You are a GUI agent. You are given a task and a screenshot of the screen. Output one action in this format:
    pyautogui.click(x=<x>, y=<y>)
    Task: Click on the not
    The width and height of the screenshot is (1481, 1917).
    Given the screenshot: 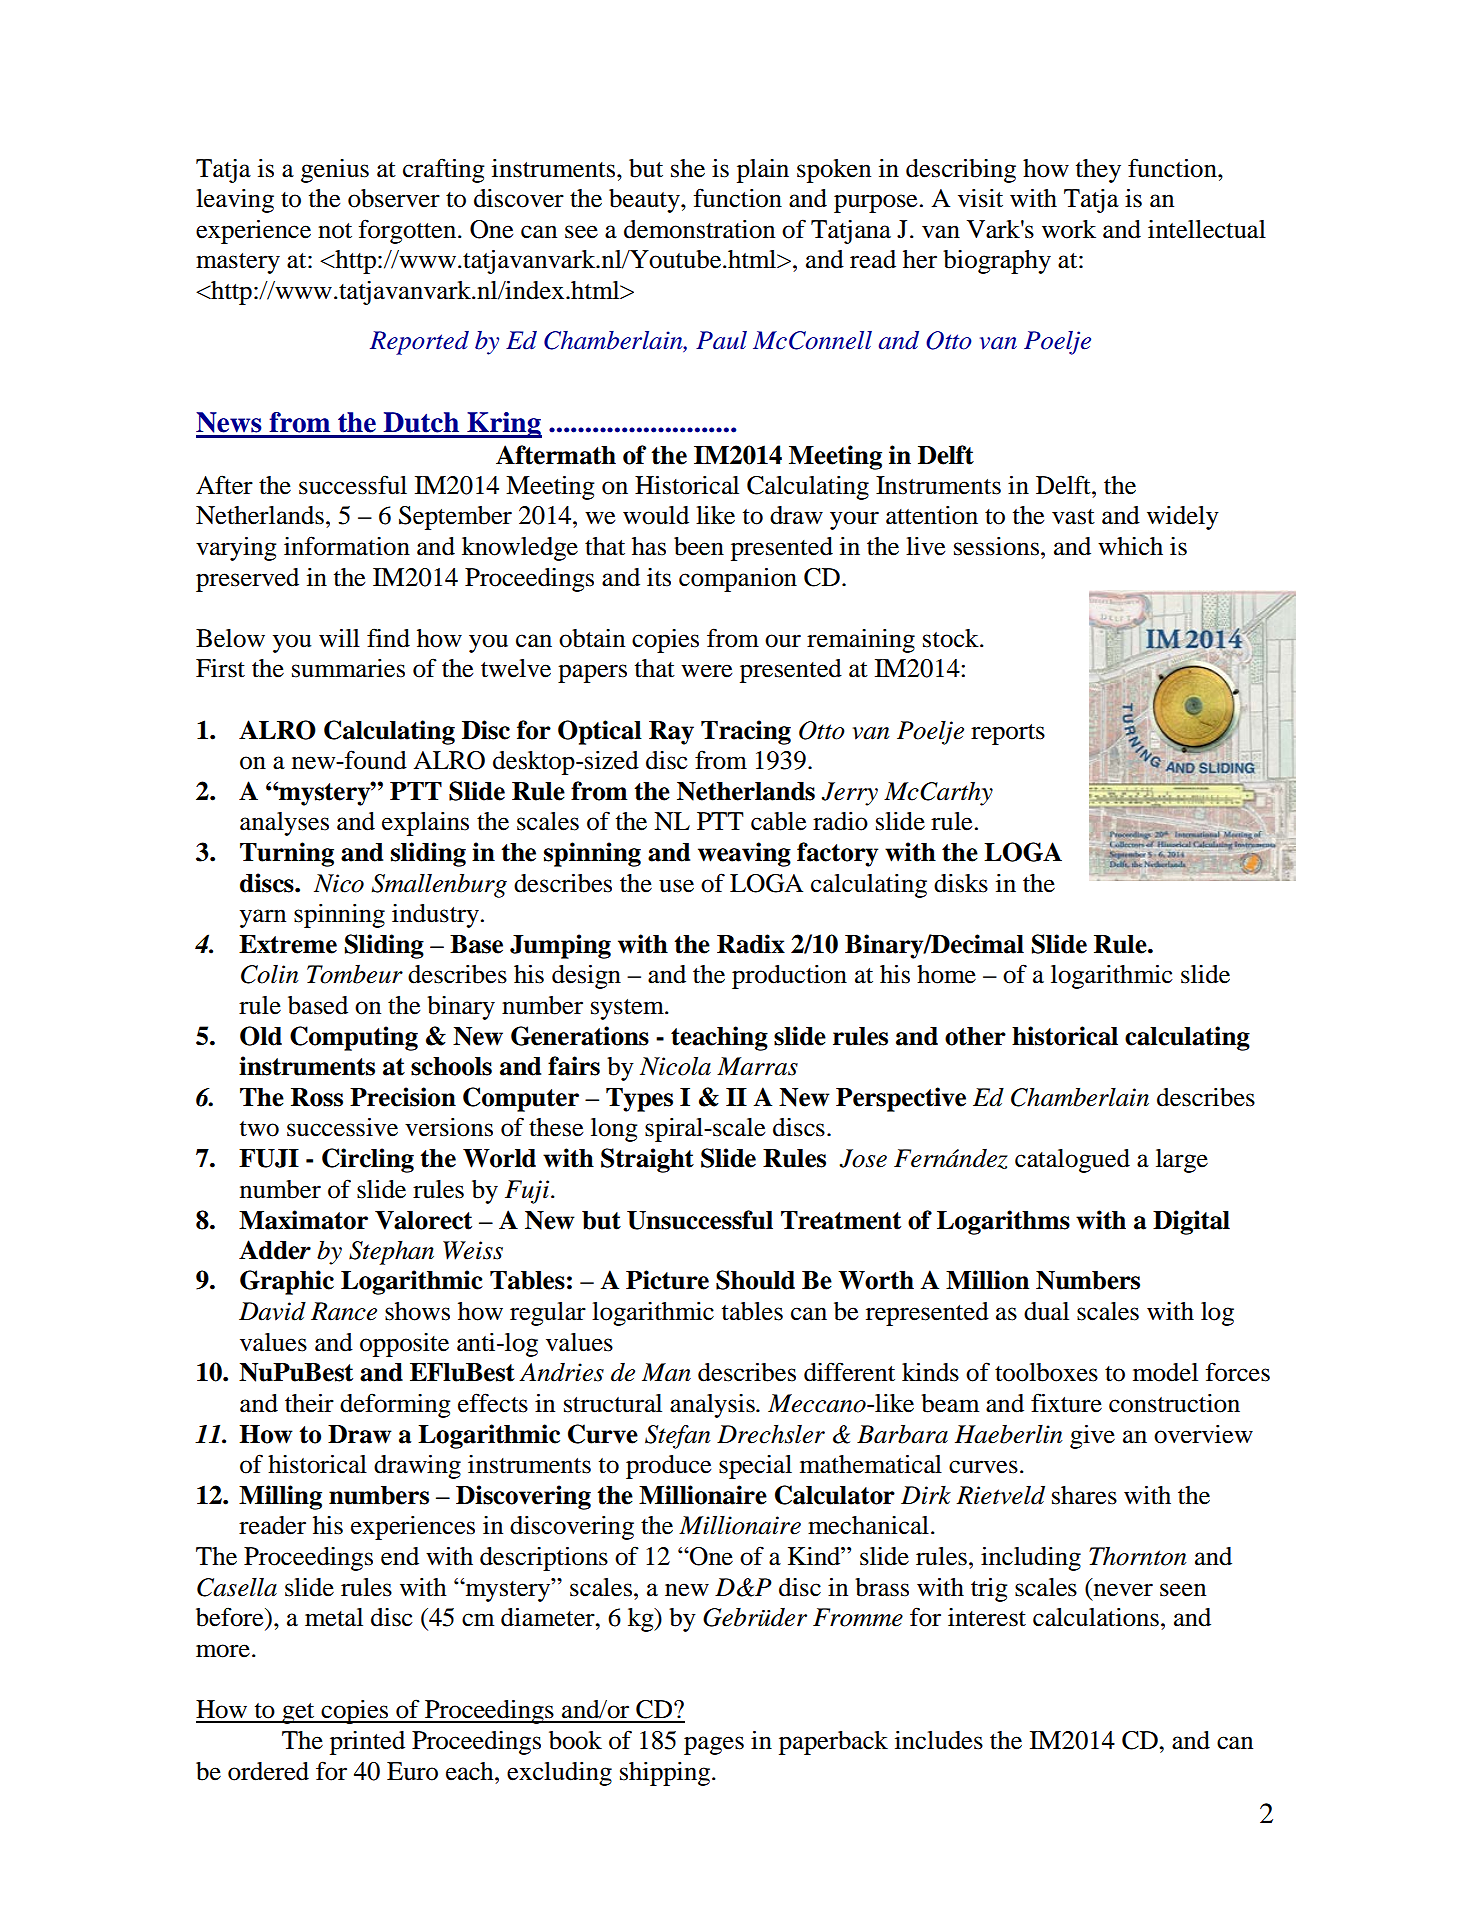 What is the action you would take?
    pyautogui.click(x=335, y=231)
